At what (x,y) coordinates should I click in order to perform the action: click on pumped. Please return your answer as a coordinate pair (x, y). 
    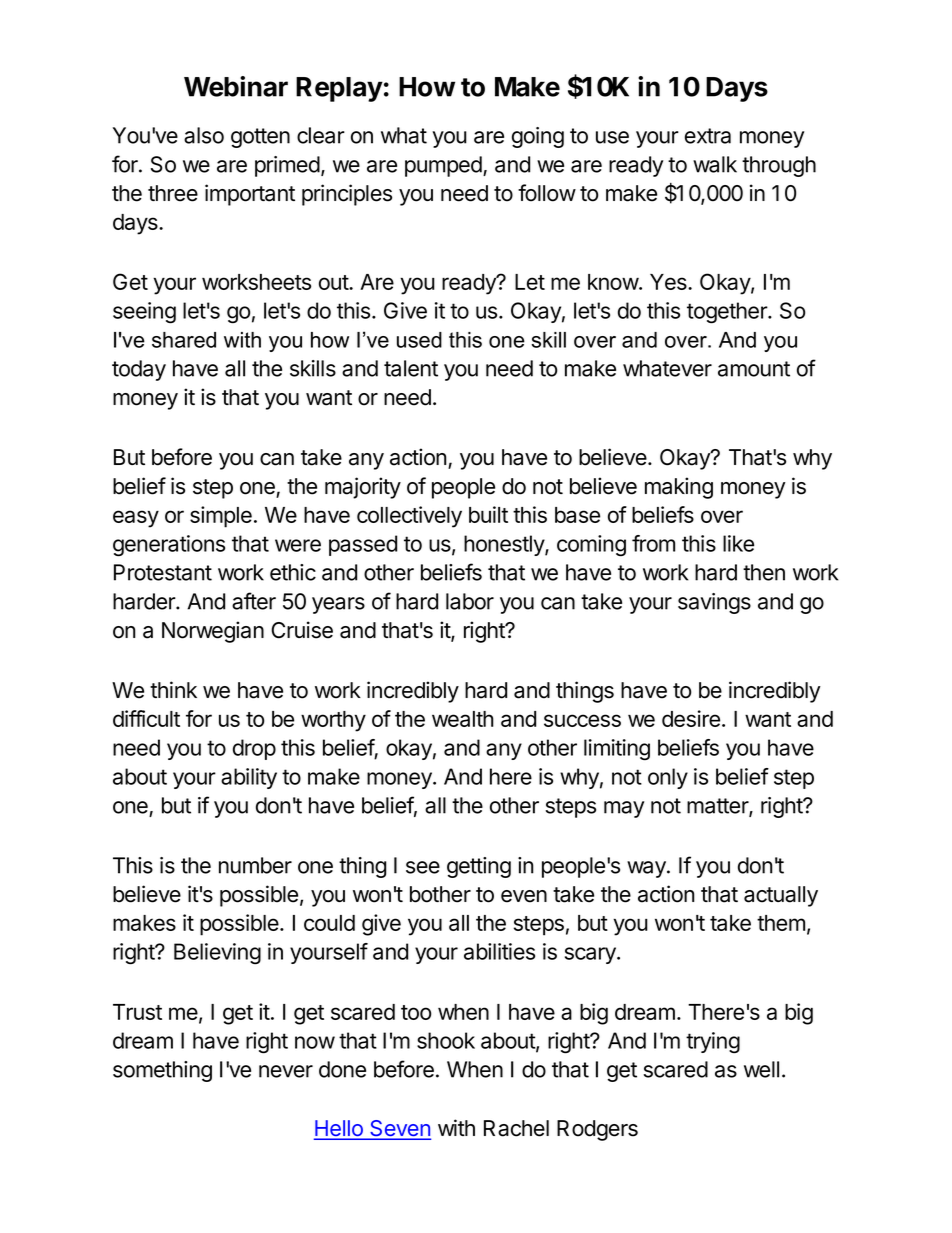
    Looking at the image, I should click on (444, 166).
